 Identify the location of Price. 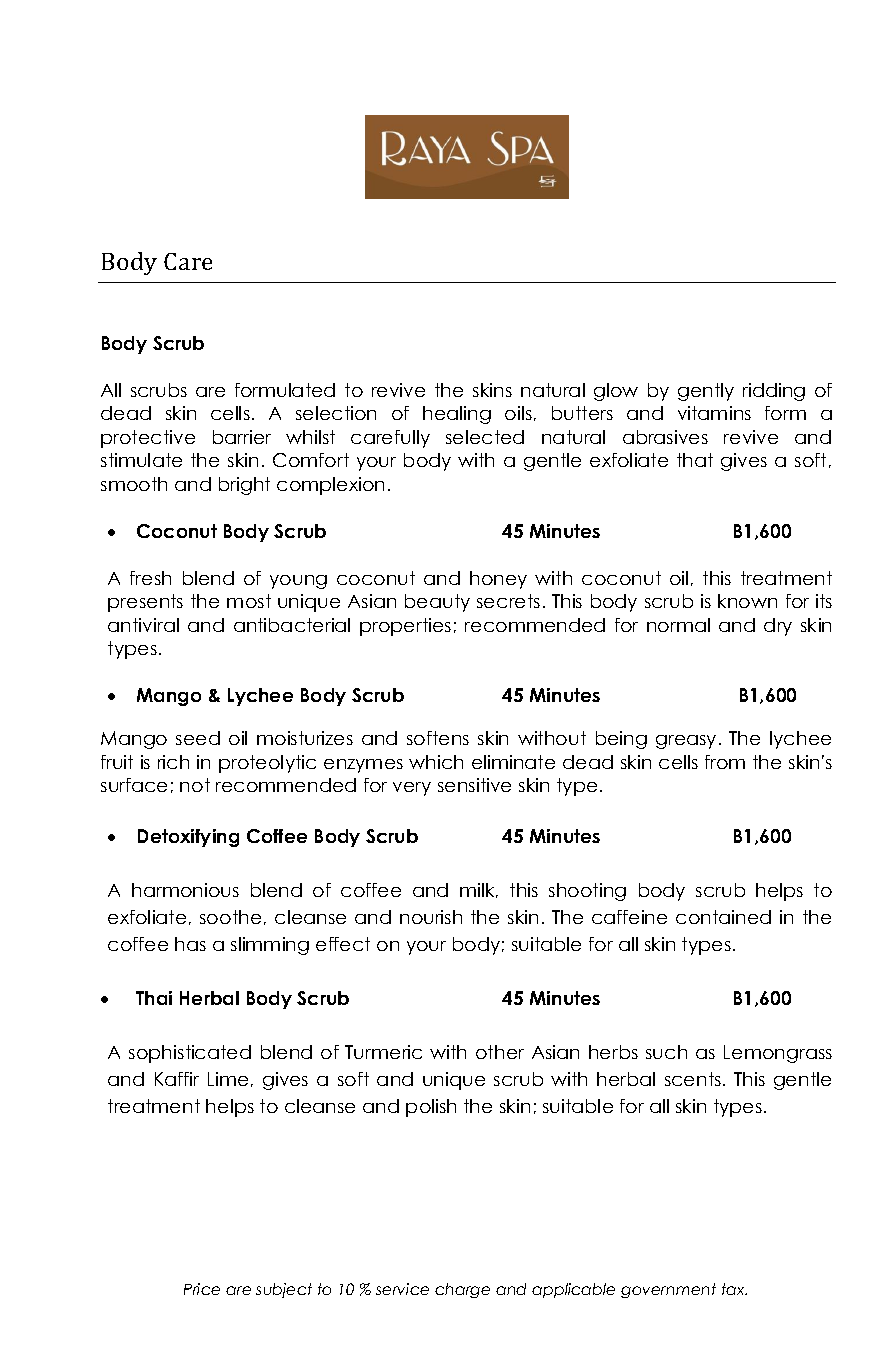
(202, 1289).
